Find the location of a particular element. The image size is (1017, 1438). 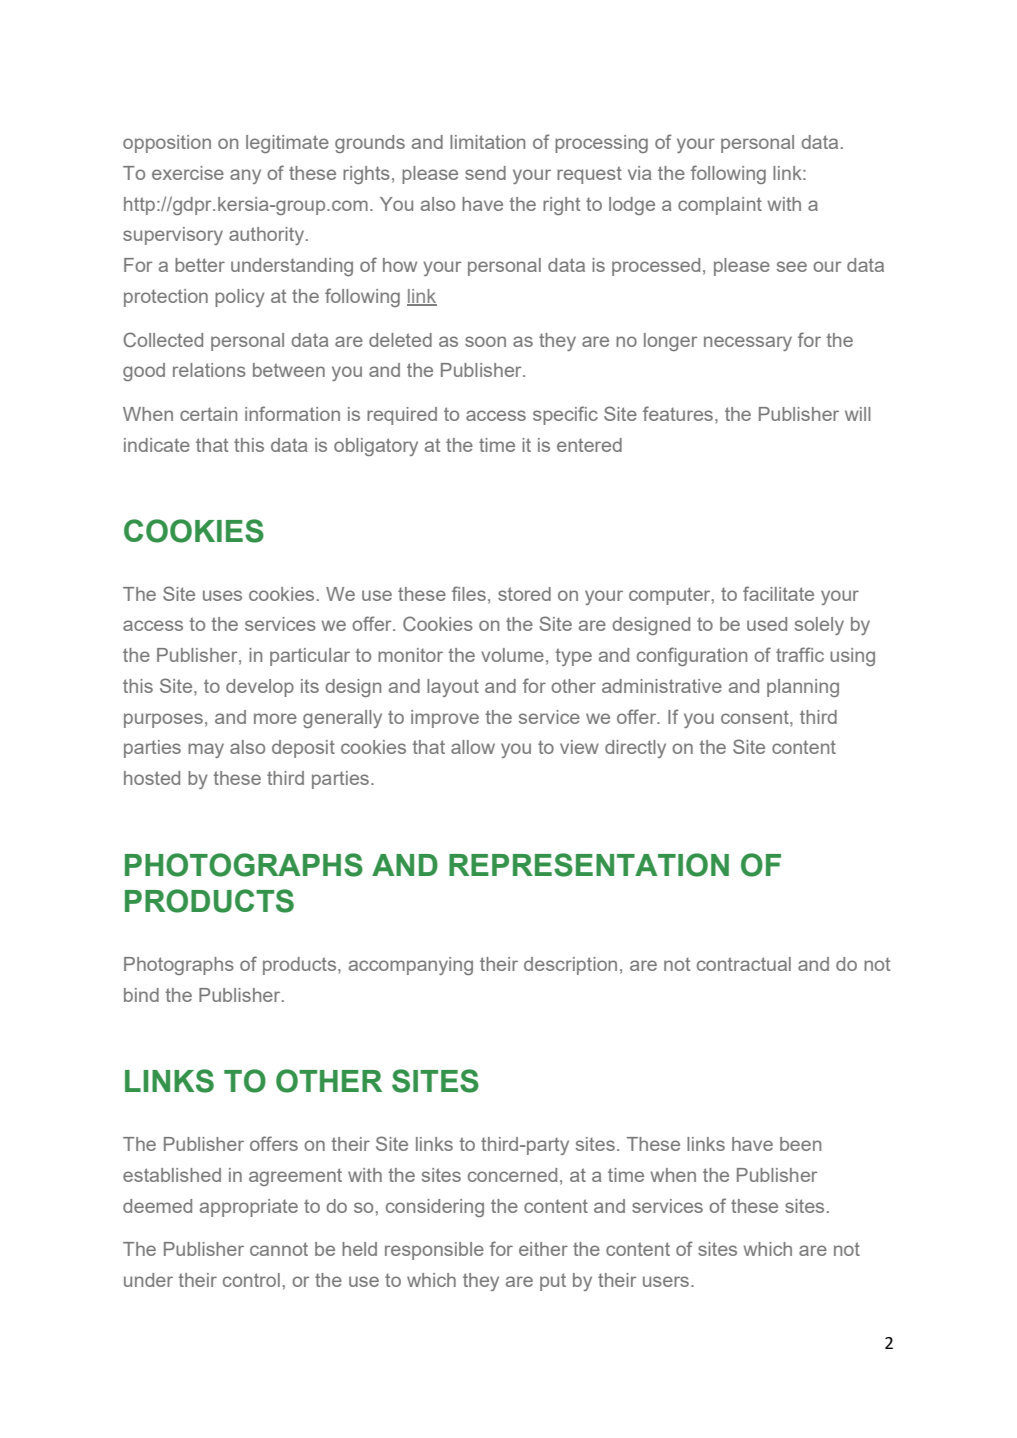

complaint is located at coordinates (720, 206).
